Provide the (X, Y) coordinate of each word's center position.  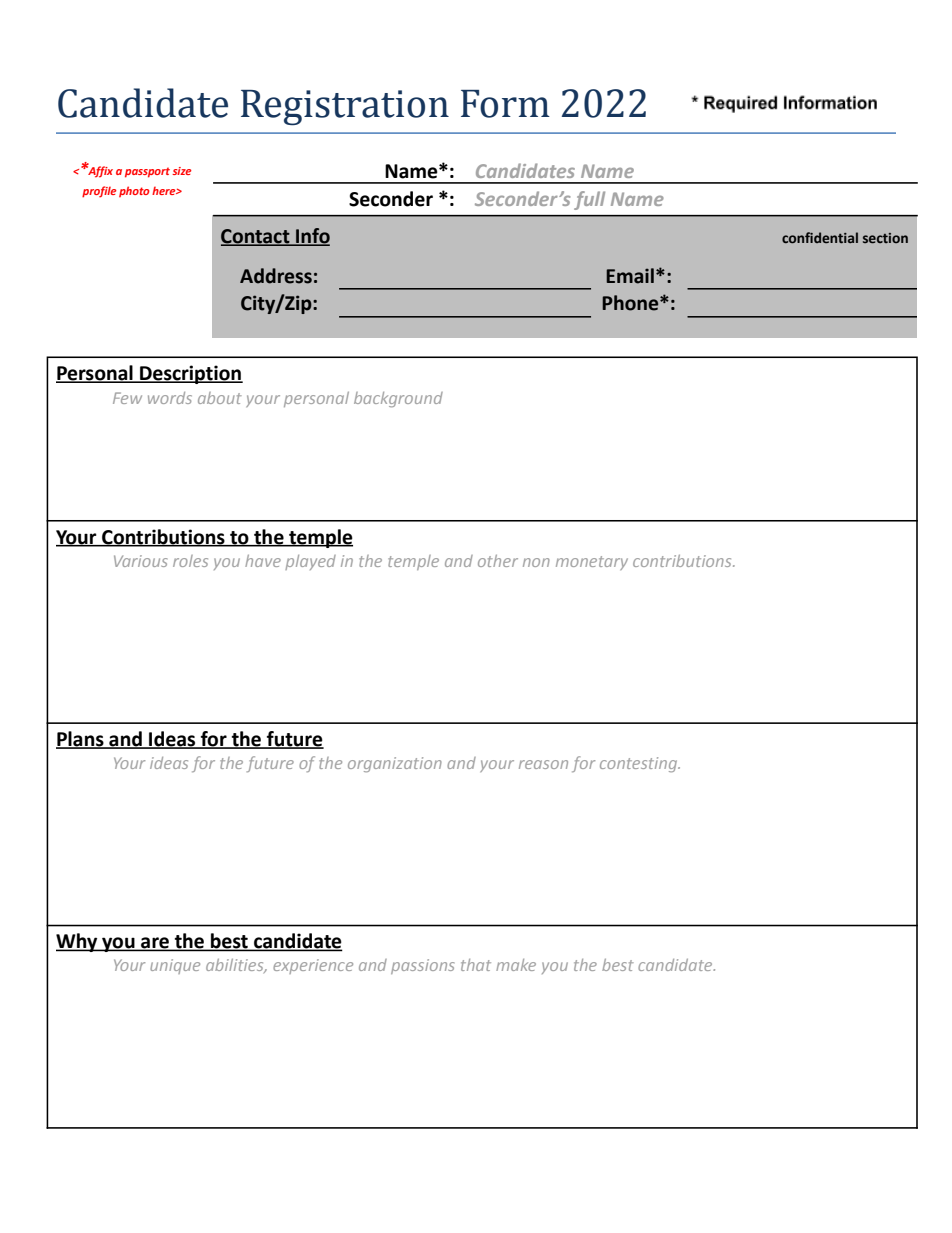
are (155, 943)
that (476, 965)
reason (543, 764)
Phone (631, 303)
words (170, 398)
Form (505, 104)
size (181, 171)
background (398, 399)
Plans (81, 739)
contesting (640, 764)
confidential (820, 237)
